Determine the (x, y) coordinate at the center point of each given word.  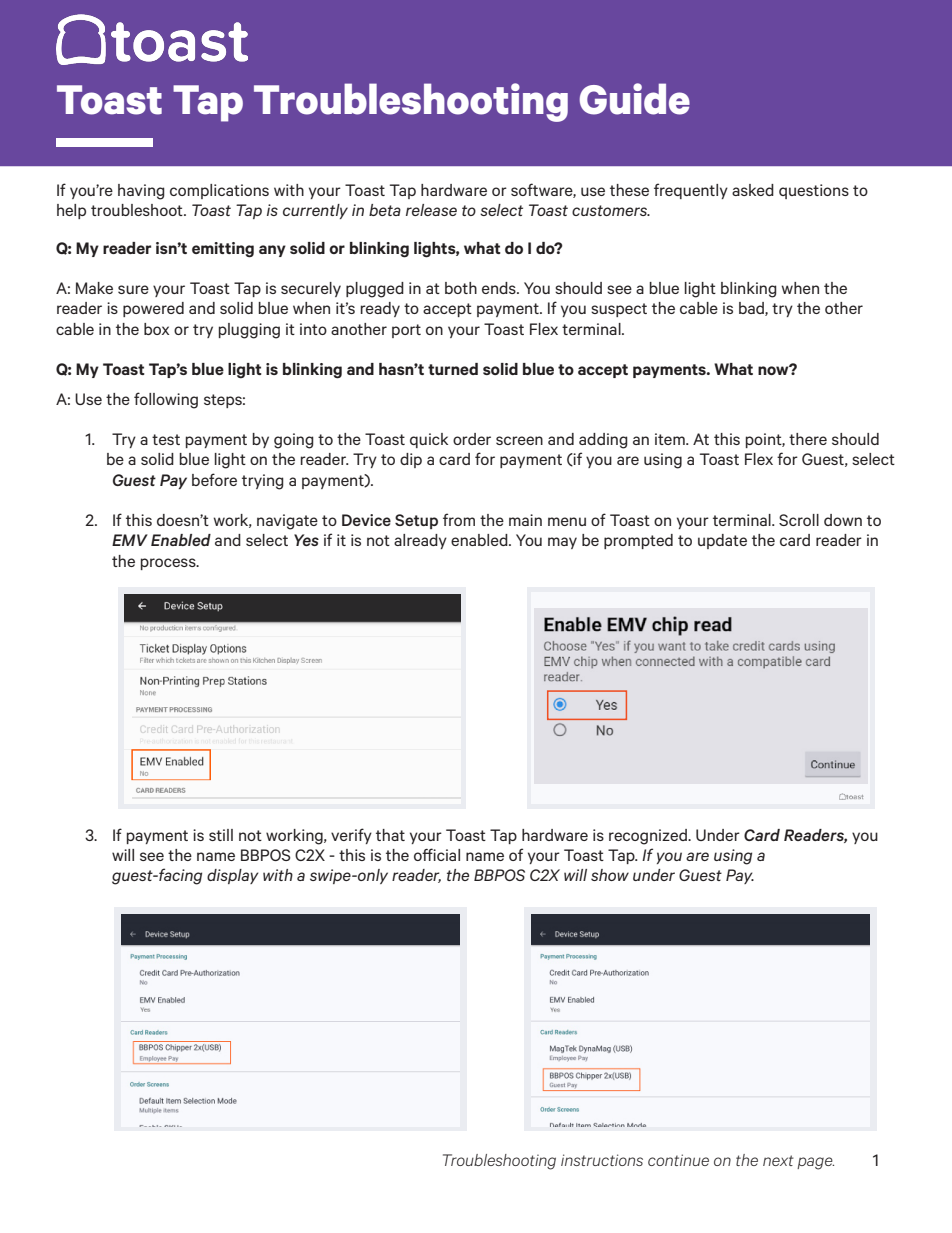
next (778, 1160)
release (431, 210)
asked (753, 190)
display (233, 876)
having (141, 192)
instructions (602, 1160)
